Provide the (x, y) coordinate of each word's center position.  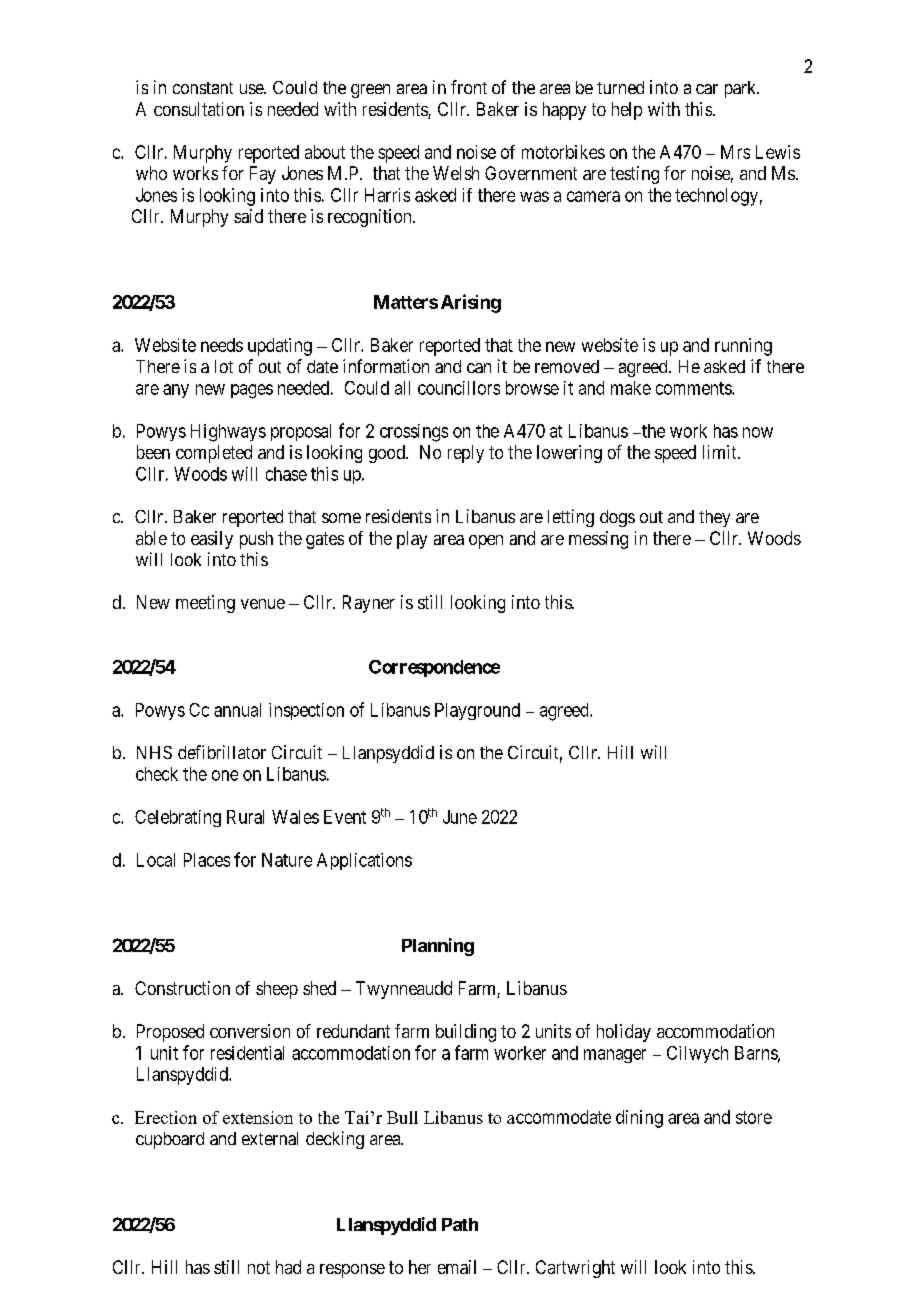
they (714, 518)
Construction (182, 988)
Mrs (735, 152)
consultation (199, 109)
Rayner (369, 604)
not (259, 1267)
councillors (459, 388)
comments (694, 388)
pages (252, 391)
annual (237, 710)
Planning (438, 947)
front (469, 87)
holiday (624, 1033)
